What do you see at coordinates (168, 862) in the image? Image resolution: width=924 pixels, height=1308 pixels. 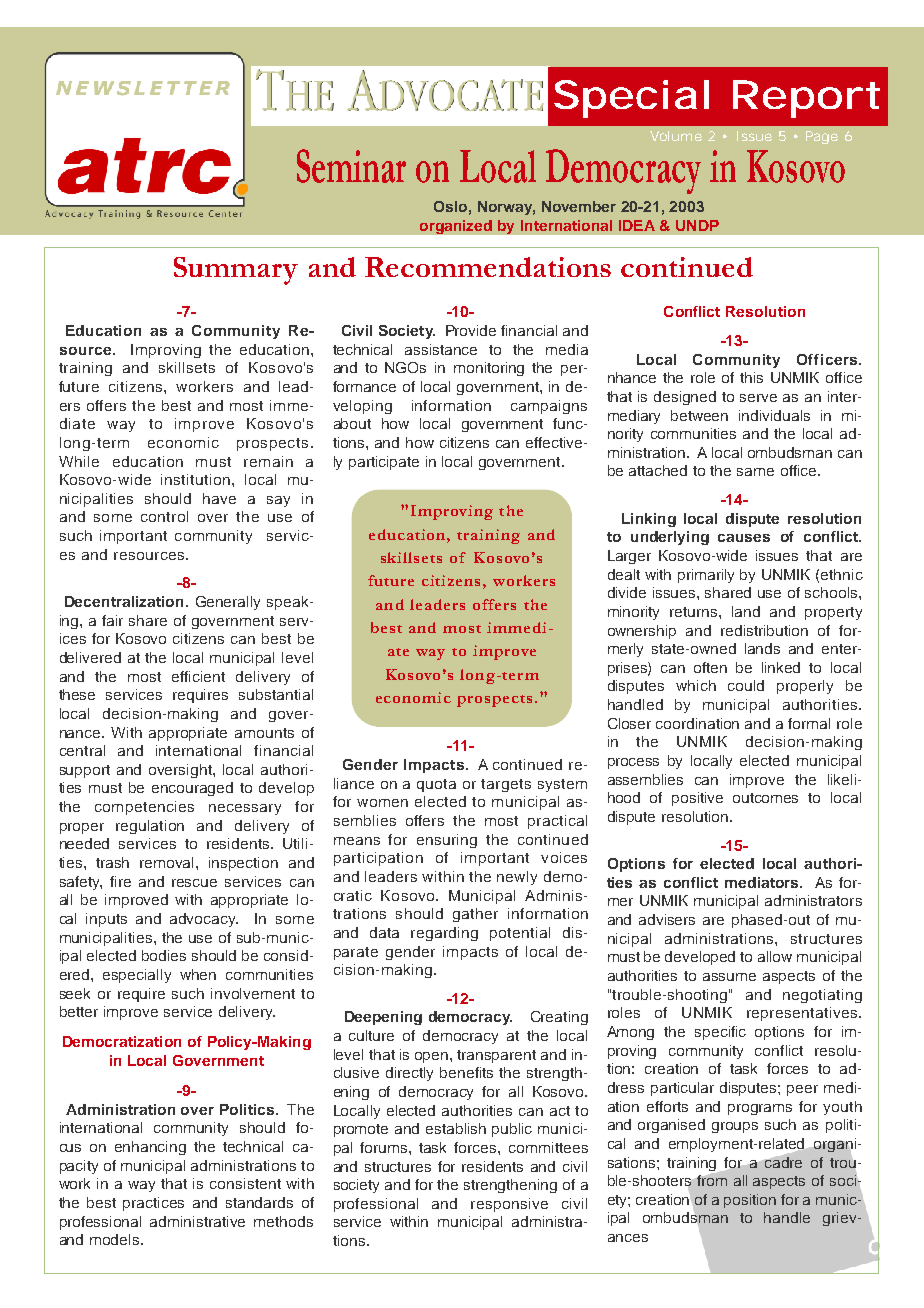 I see `removal` at bounding box center [168, 862].
